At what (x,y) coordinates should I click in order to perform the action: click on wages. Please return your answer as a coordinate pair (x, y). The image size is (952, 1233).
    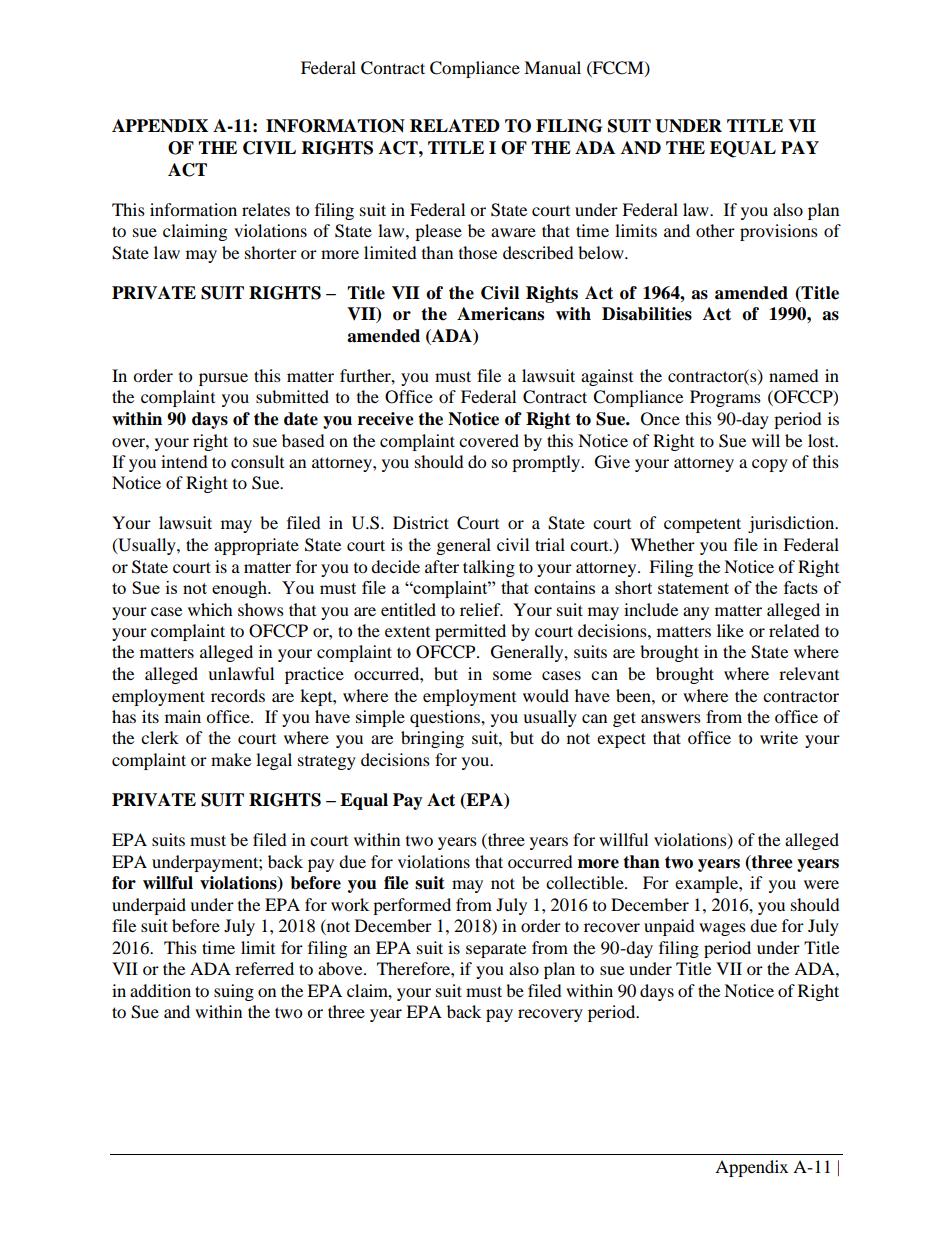
    Looking at the image, I should click on (722, 929).
